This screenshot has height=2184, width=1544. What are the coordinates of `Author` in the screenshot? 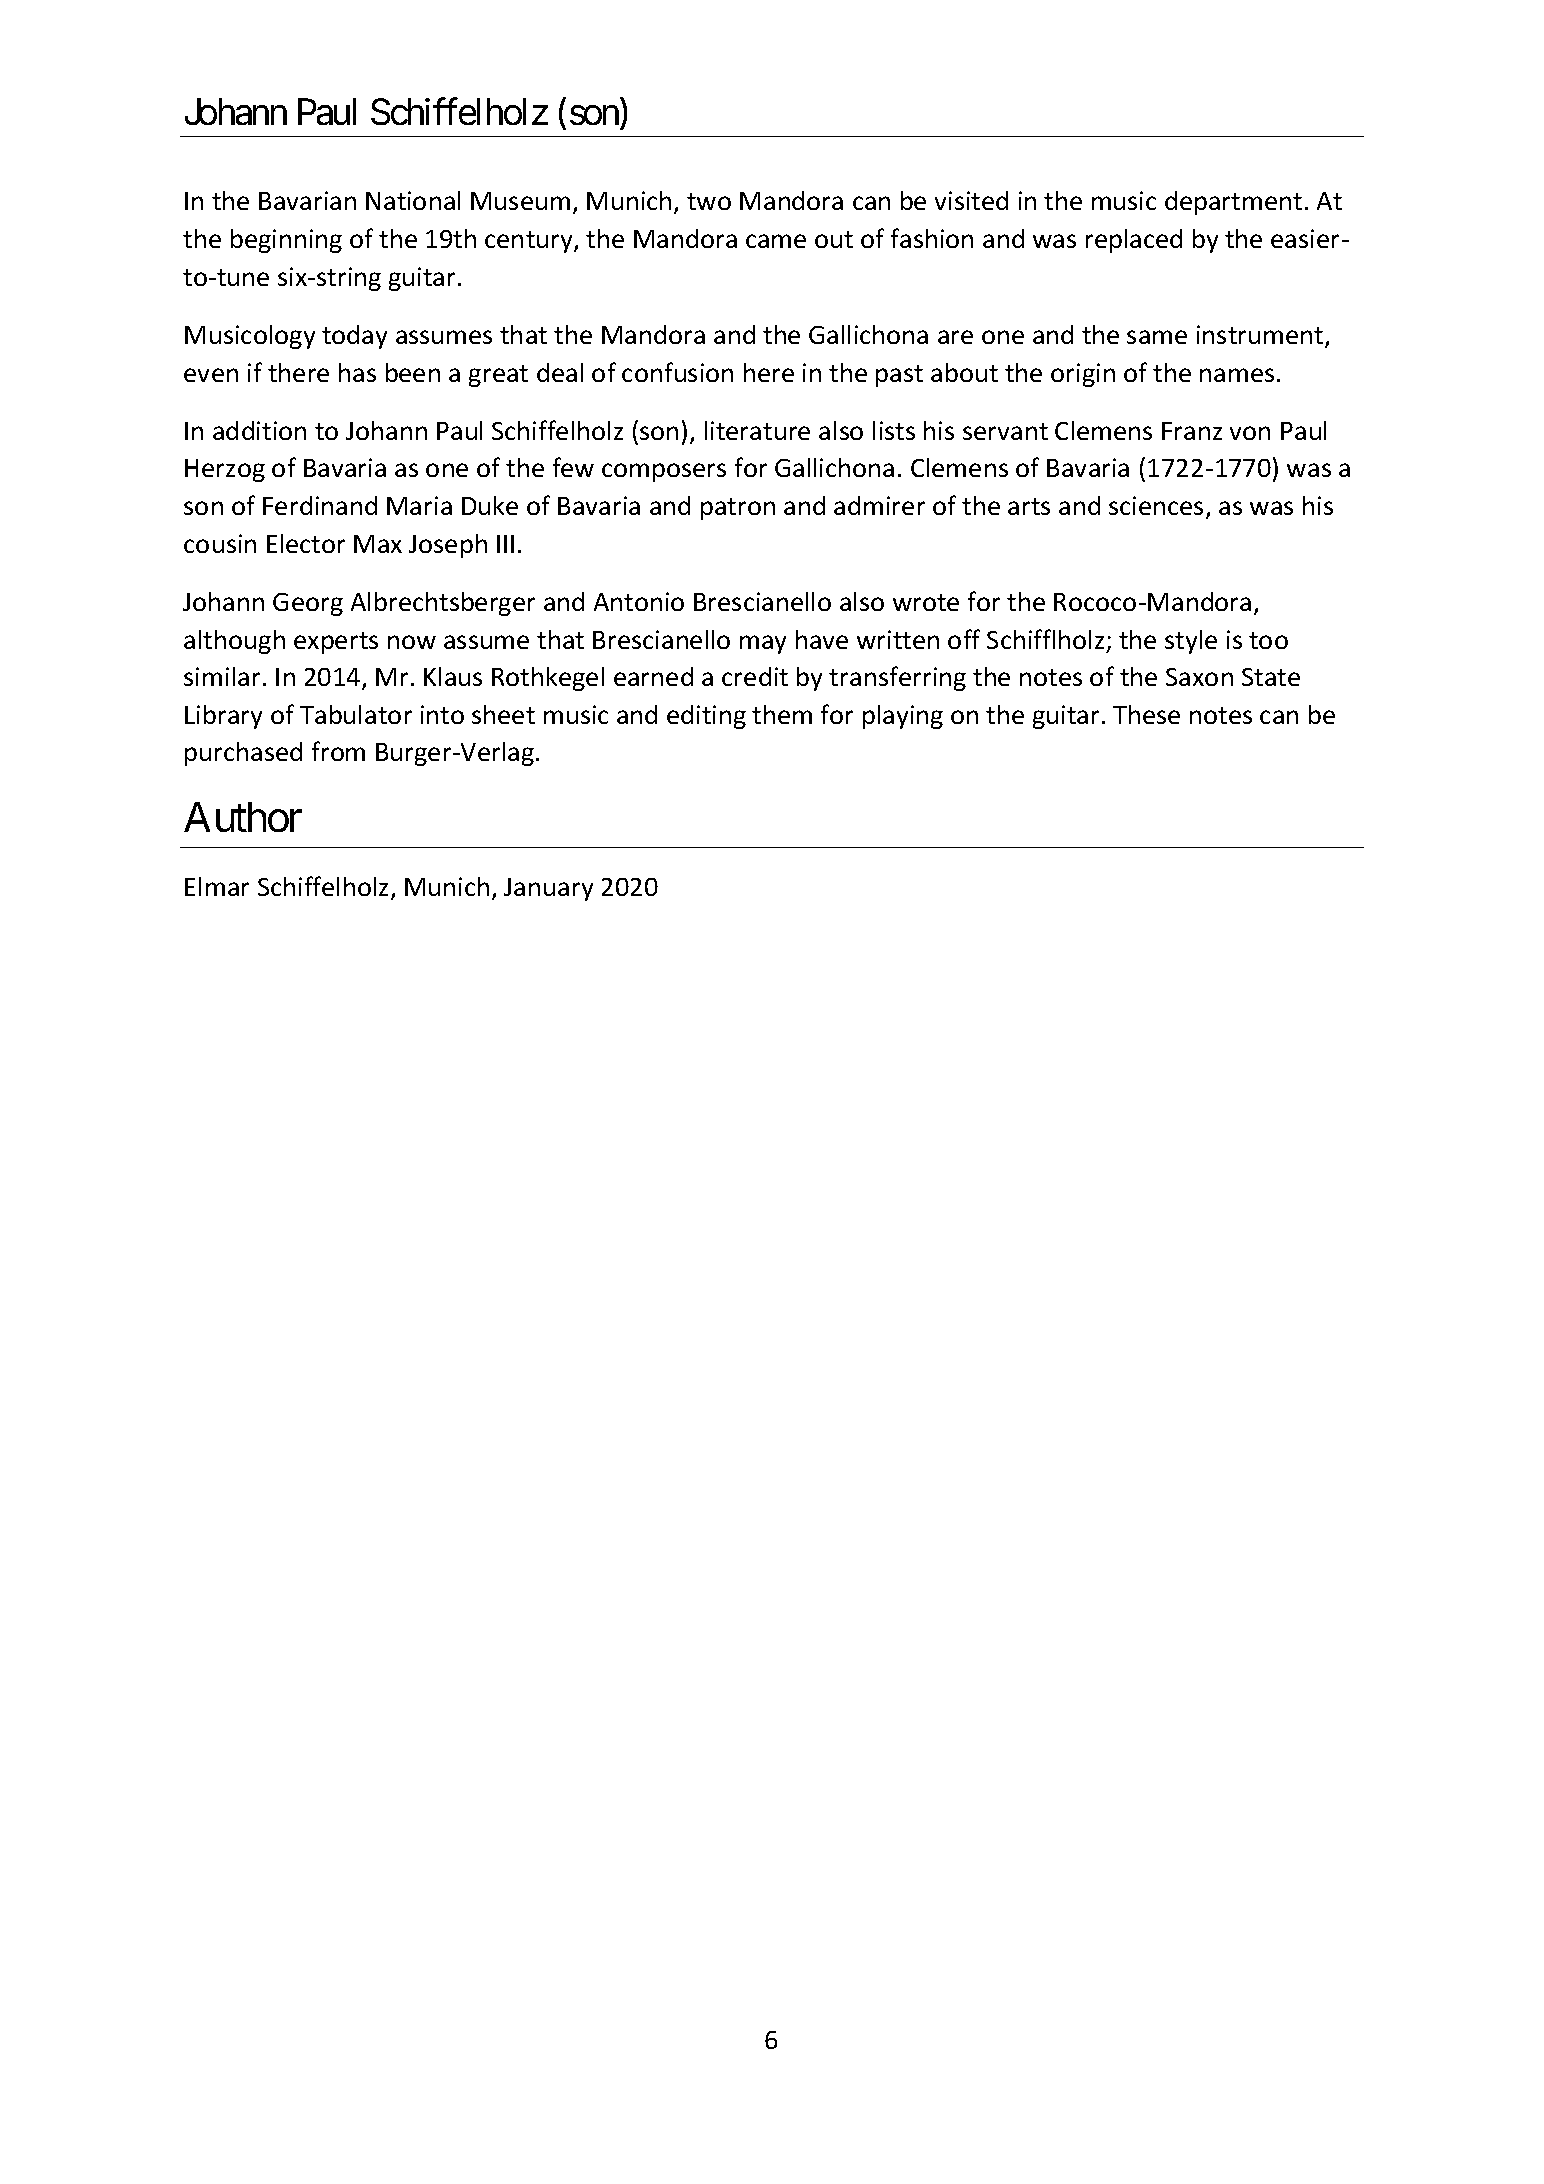 It's located at (243, 817).
